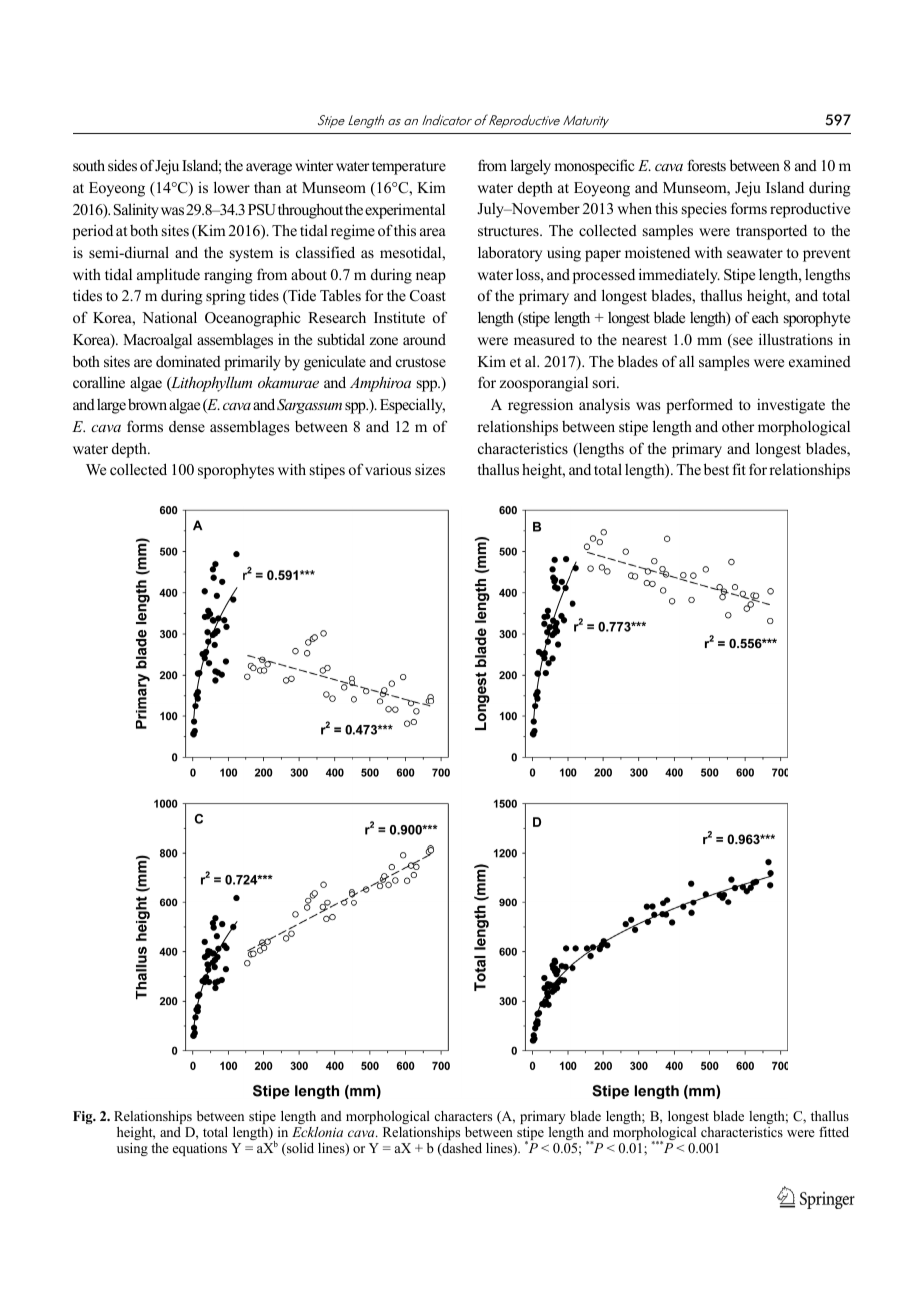 This screenshot has height=1308, width=924. Describe the element at coordinates (405, 211) in the screenshot. I see `experimental` at that location.
